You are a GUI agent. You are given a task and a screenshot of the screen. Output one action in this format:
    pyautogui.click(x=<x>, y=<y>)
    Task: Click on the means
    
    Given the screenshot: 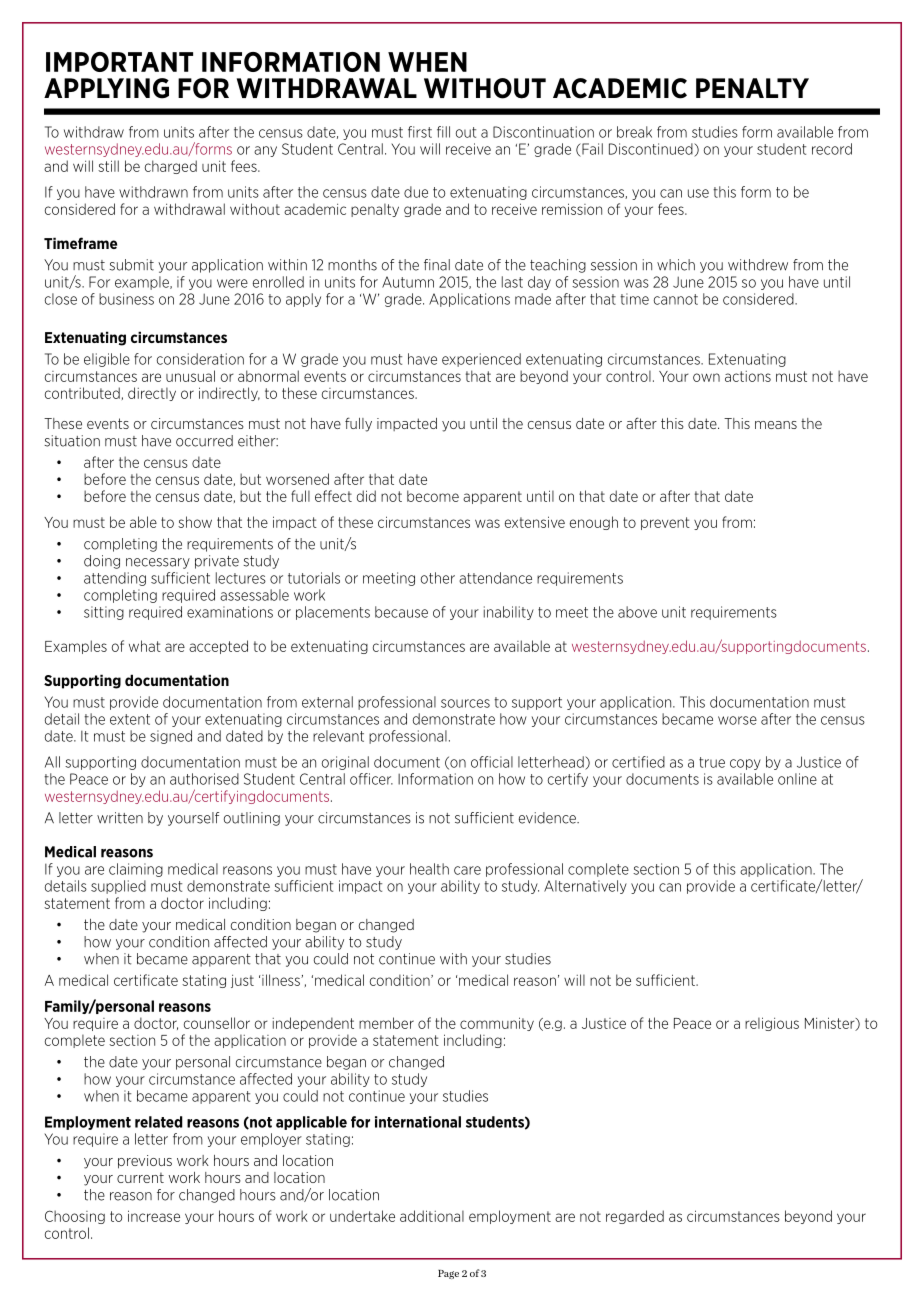 What is the action you would take?
    pyautogui.click(x=776, y=425)
